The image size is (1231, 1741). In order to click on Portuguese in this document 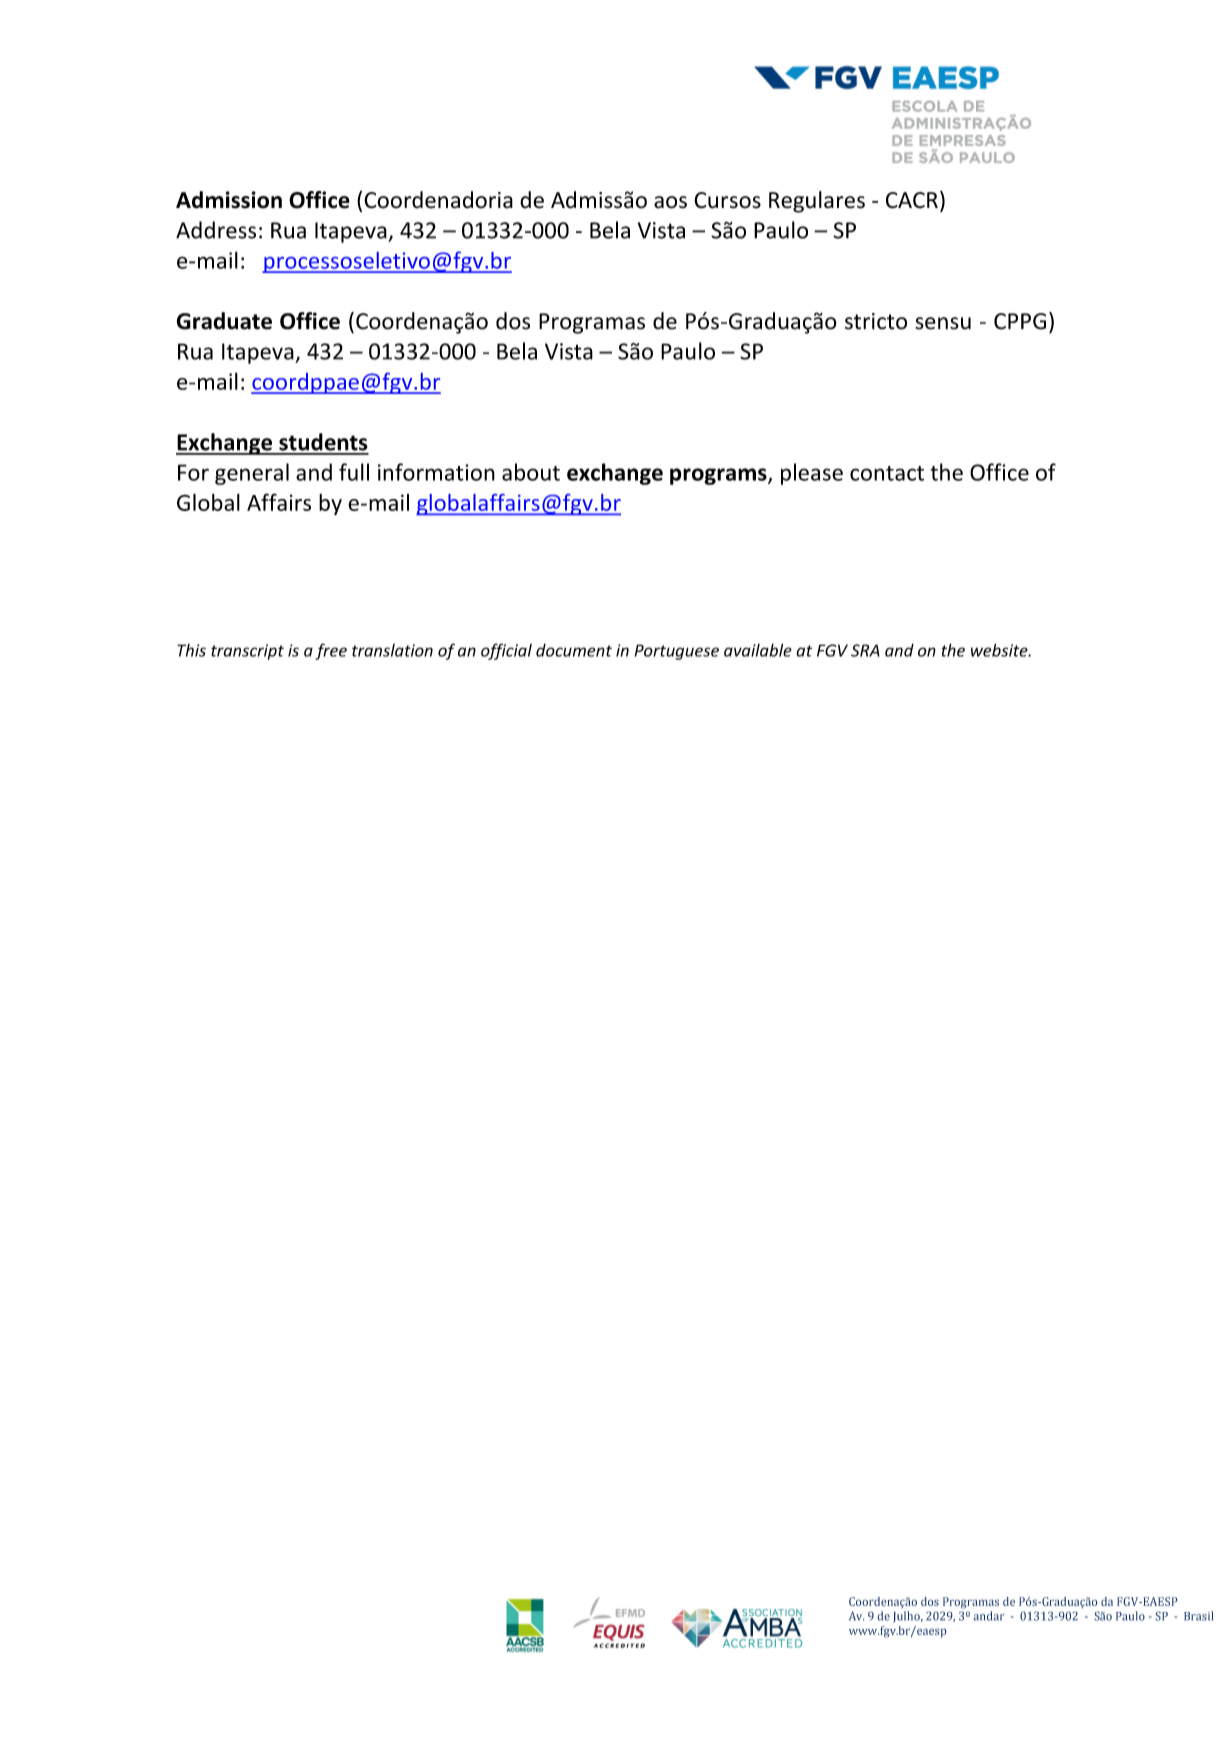, I will do `click(677, 652)`.
